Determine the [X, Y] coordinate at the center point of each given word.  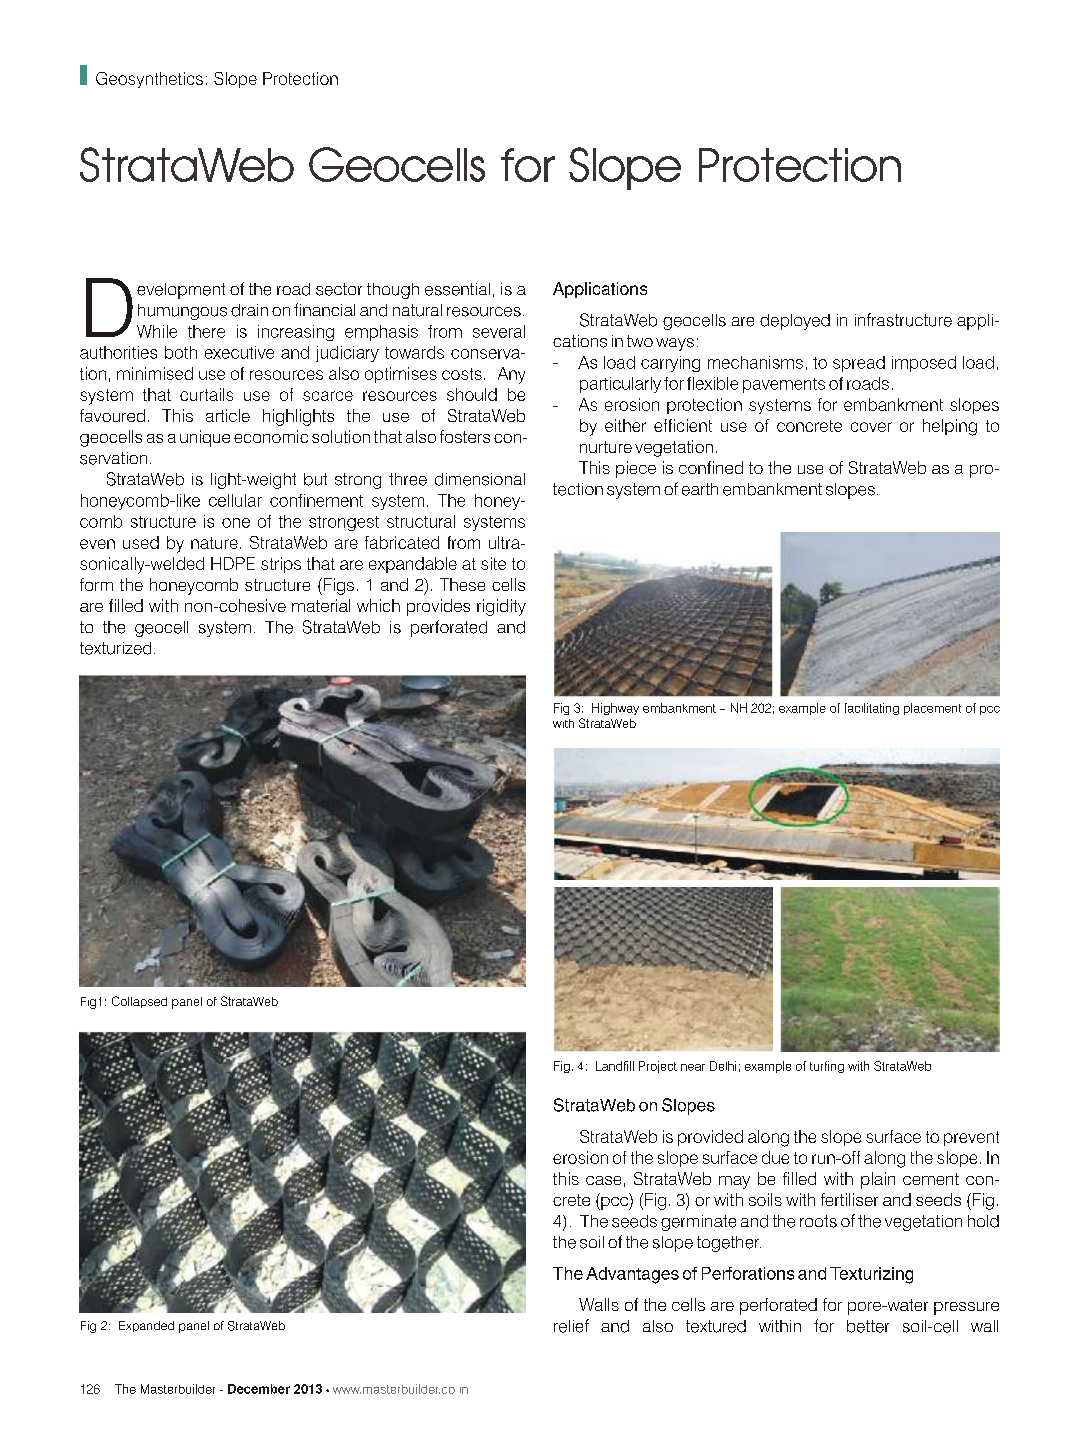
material [321, 605]
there [206, 331]
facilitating [872, 709]
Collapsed [139, 1002]
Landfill [615, 1066]
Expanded [146, 1326]
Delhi [723, 1066]
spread [859, 364]
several [499, 331]
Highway [615, 709]
